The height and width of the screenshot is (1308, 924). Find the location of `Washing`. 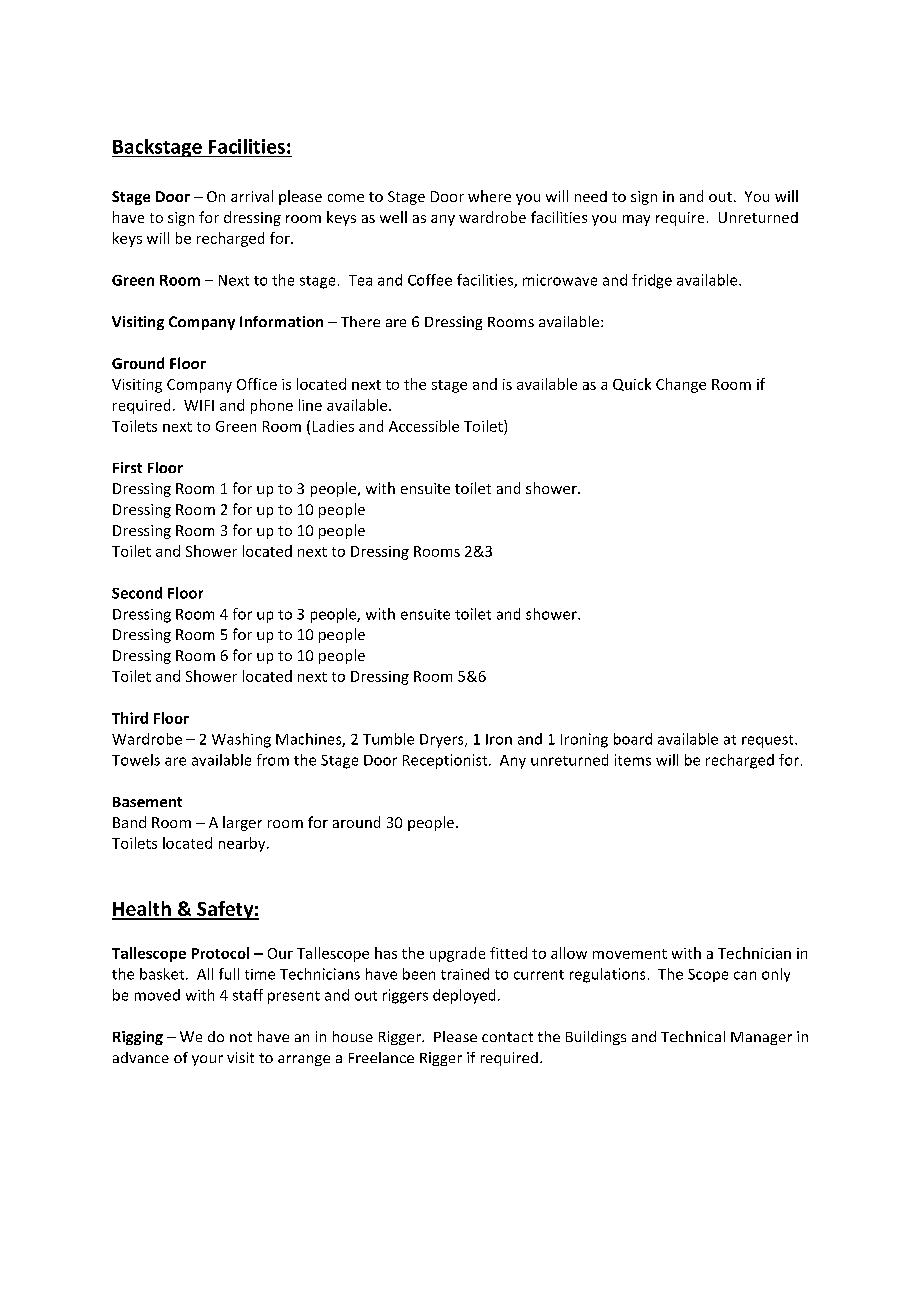

Washing is located at coordinates (241, 740).
